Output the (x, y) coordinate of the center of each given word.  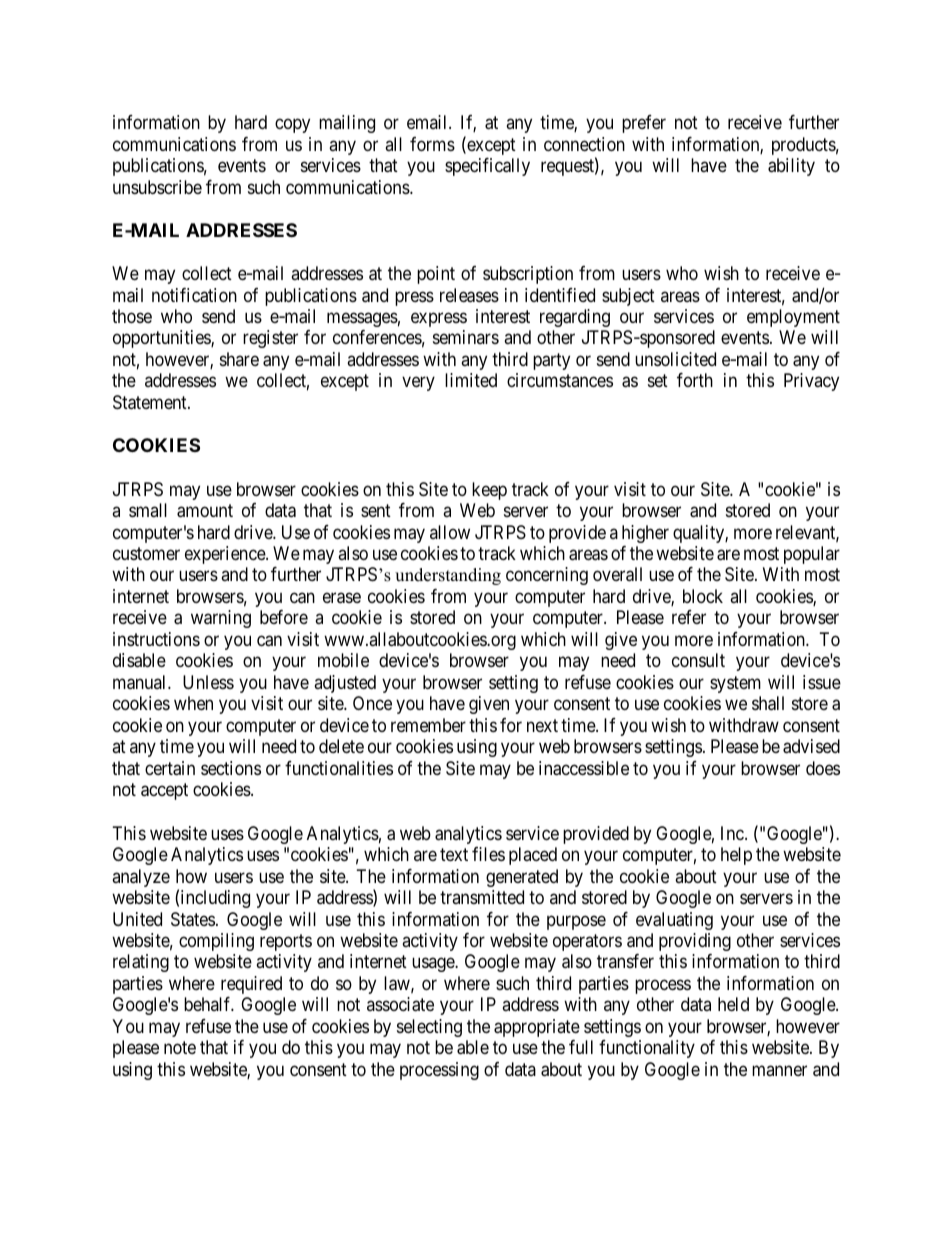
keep (489, 491)
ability (791, 167)
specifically (487, 167)
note (180, 1048)
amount (205, 511)
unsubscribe (157, 187)
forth (695, 380)
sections (231, 768)
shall (768, 703)
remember (428, 725)
